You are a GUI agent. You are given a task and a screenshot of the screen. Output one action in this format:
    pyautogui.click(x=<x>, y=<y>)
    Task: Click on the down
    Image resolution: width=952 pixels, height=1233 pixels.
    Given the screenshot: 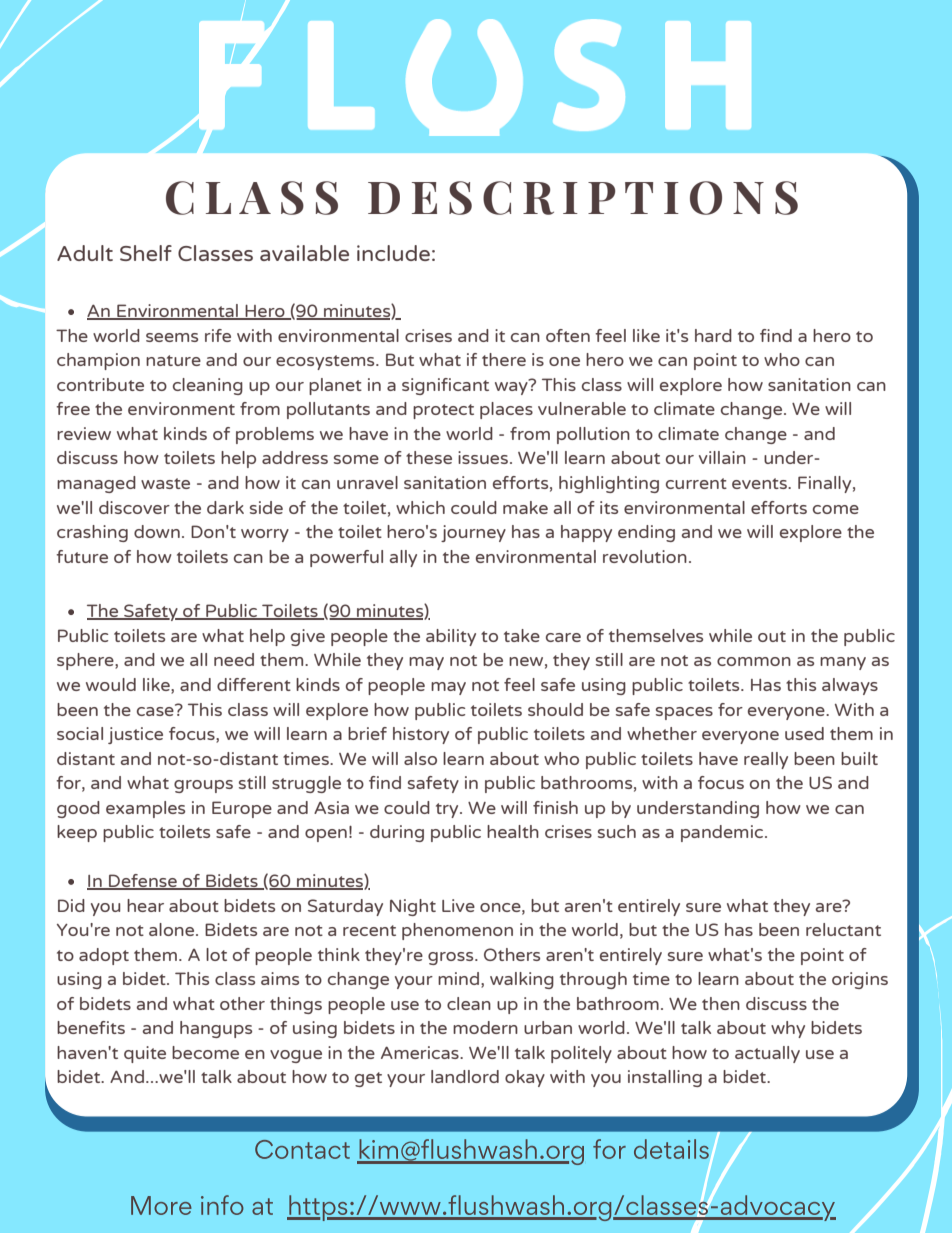 What is the action you would take?
    pyautogui.click(x=157, y=531)
